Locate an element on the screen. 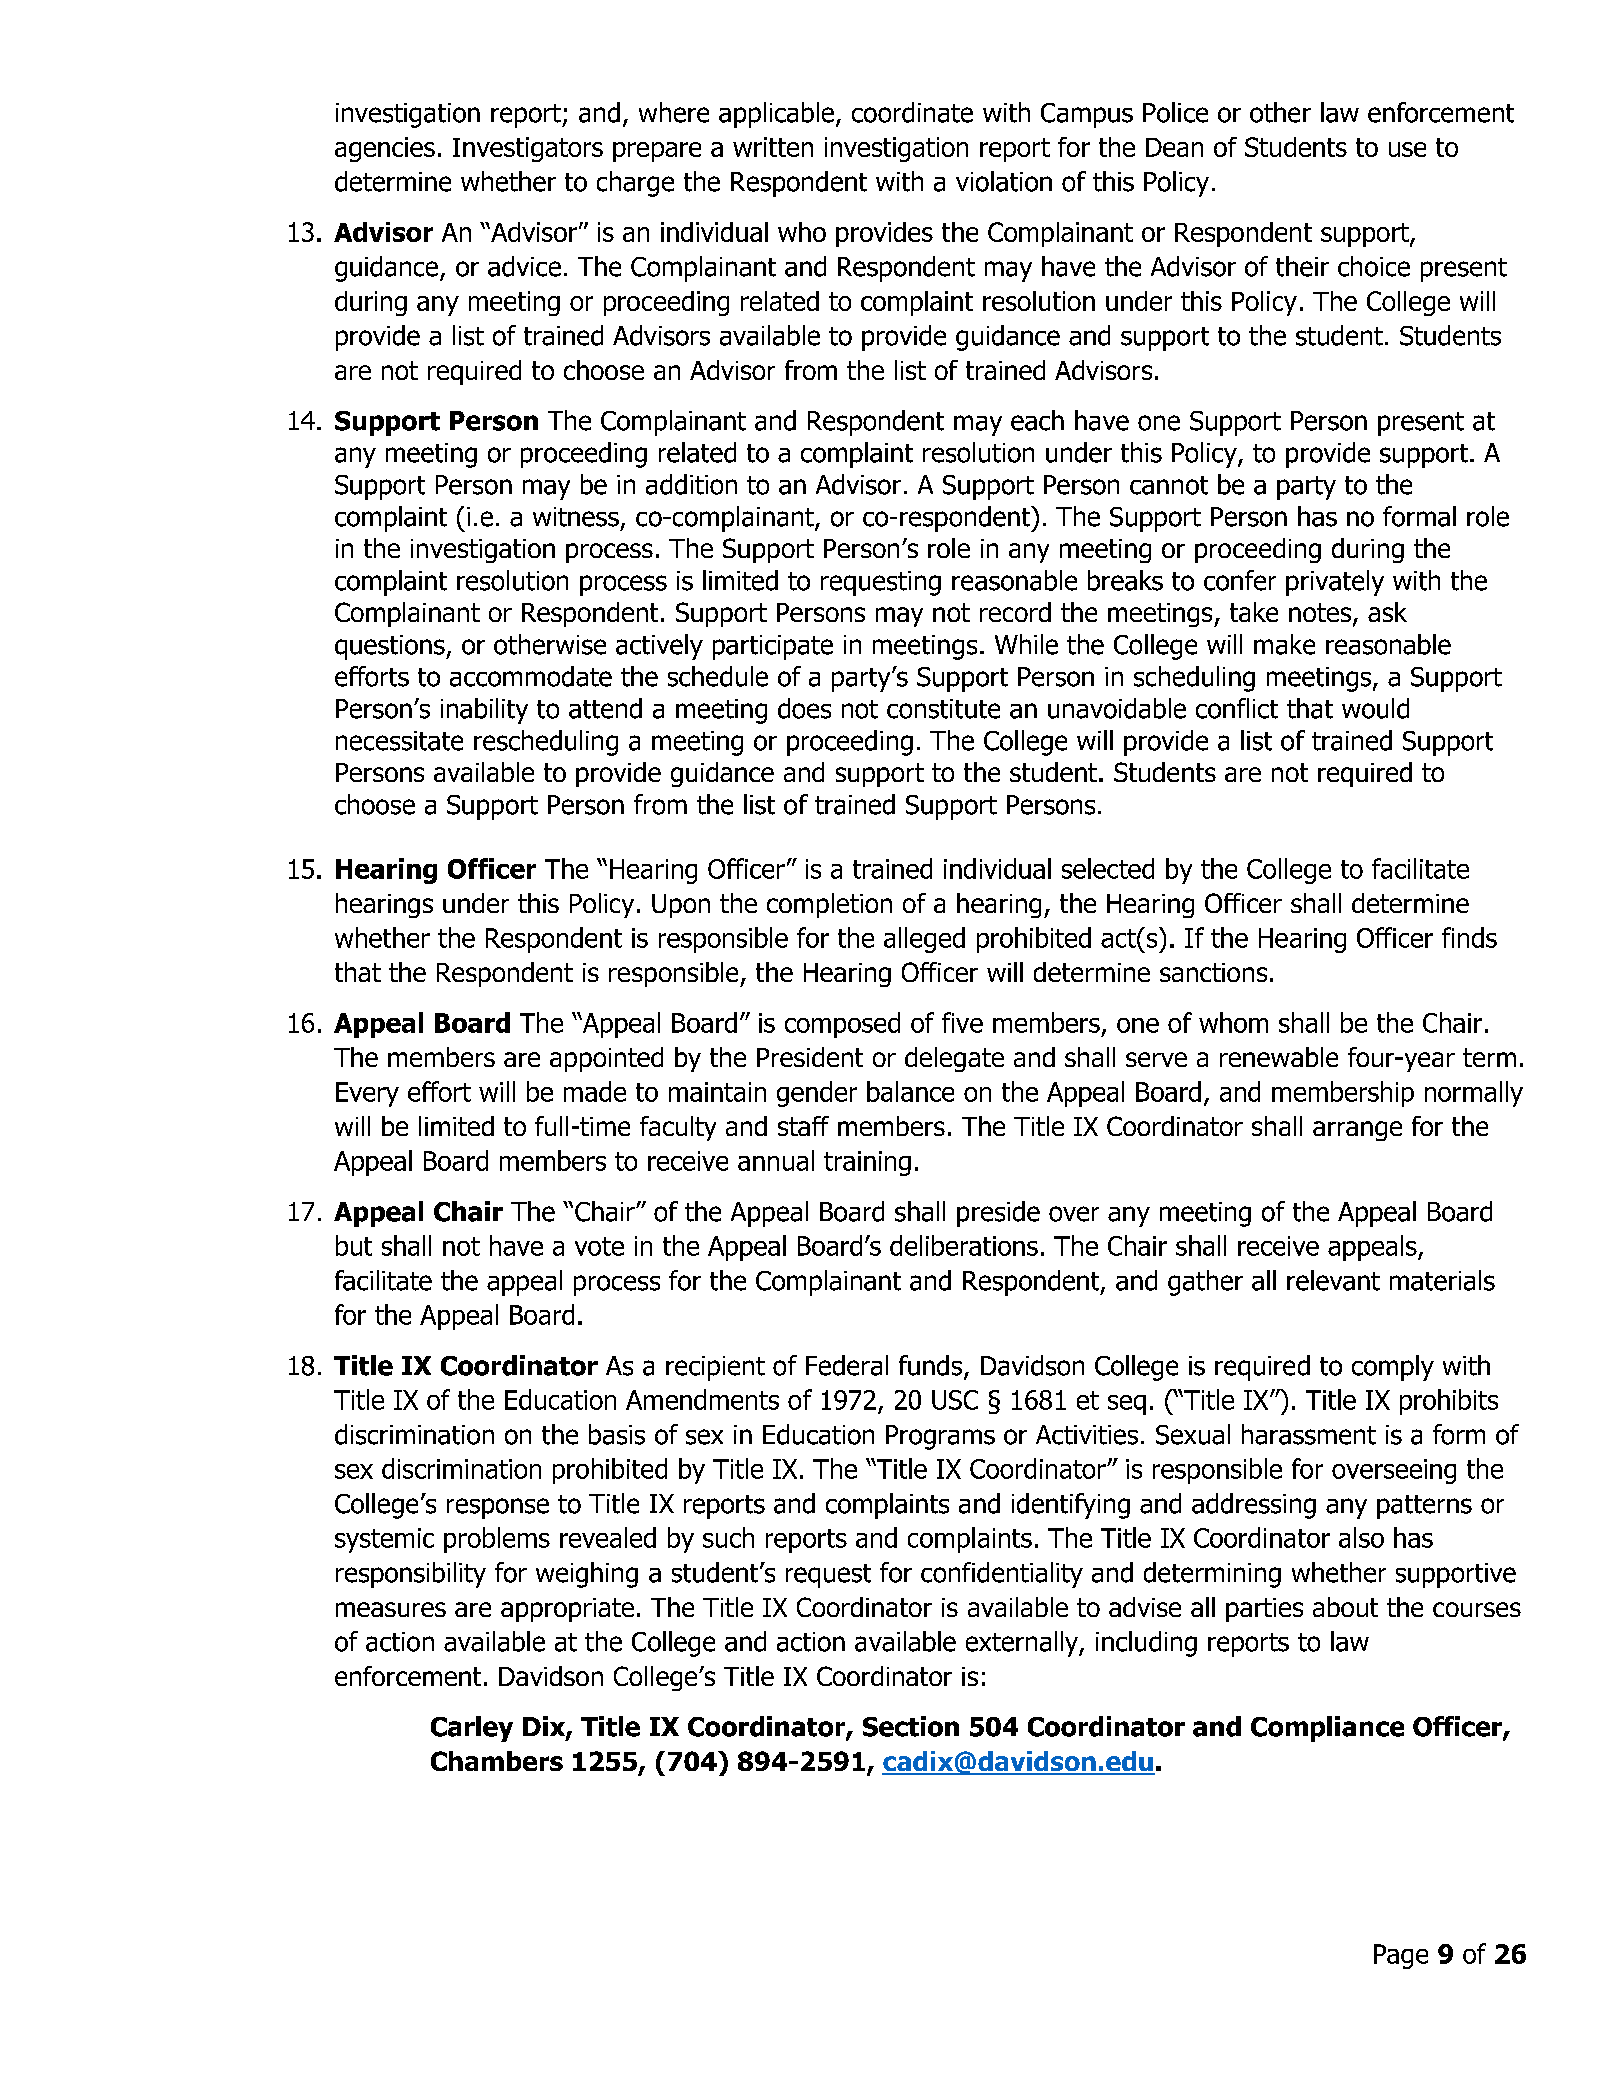 This screenshot has height=2100, width=1623. vote is located at coordinates (599, 1246).
